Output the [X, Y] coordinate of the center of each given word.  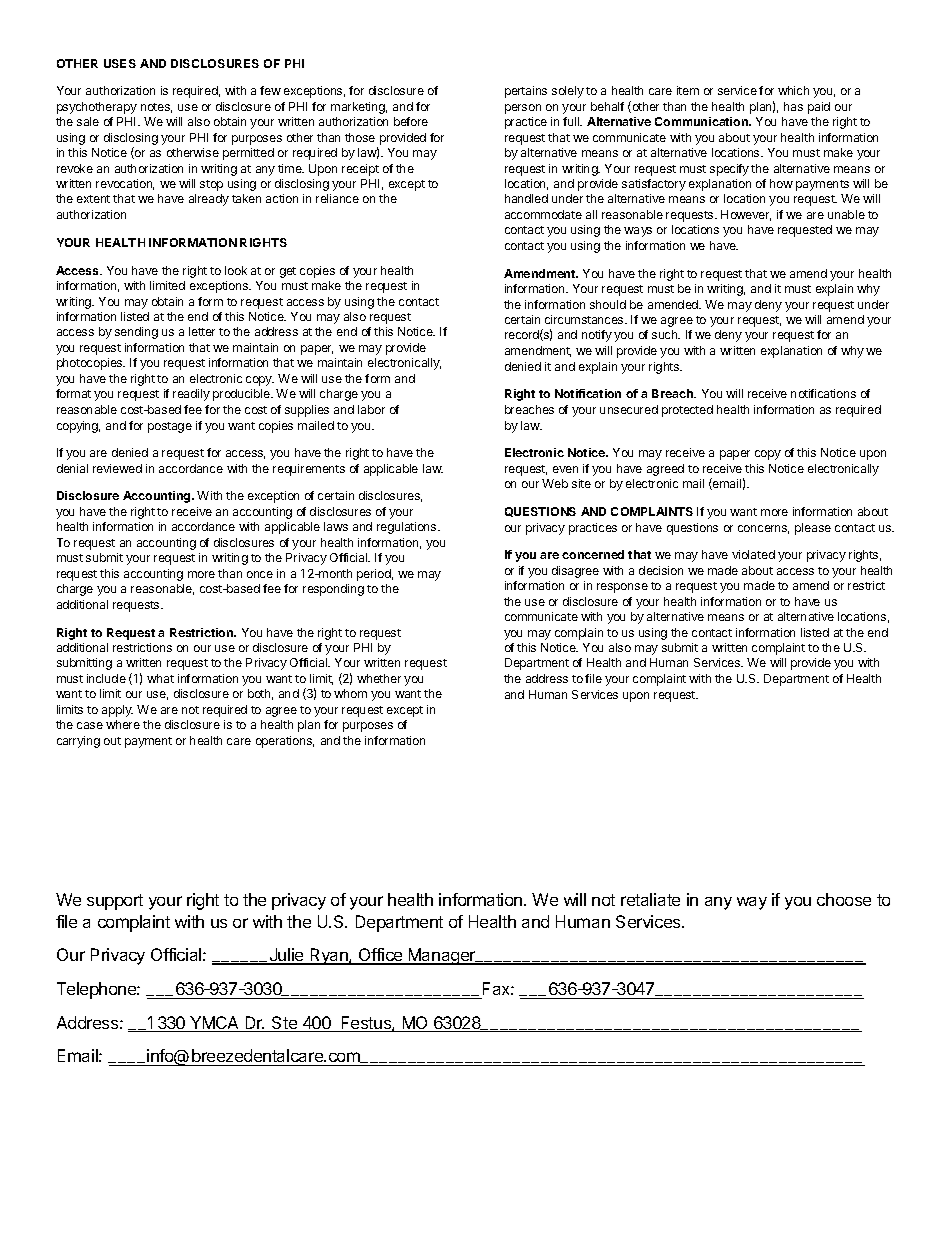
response [622, 588]
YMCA [214, 1024]
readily [191, 395]
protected [687, 411]
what [160, 678]
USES [120, 63]
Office [381, 956]
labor [371, 409]
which [793, 90]
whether [379, 678]
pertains [526, 92]
